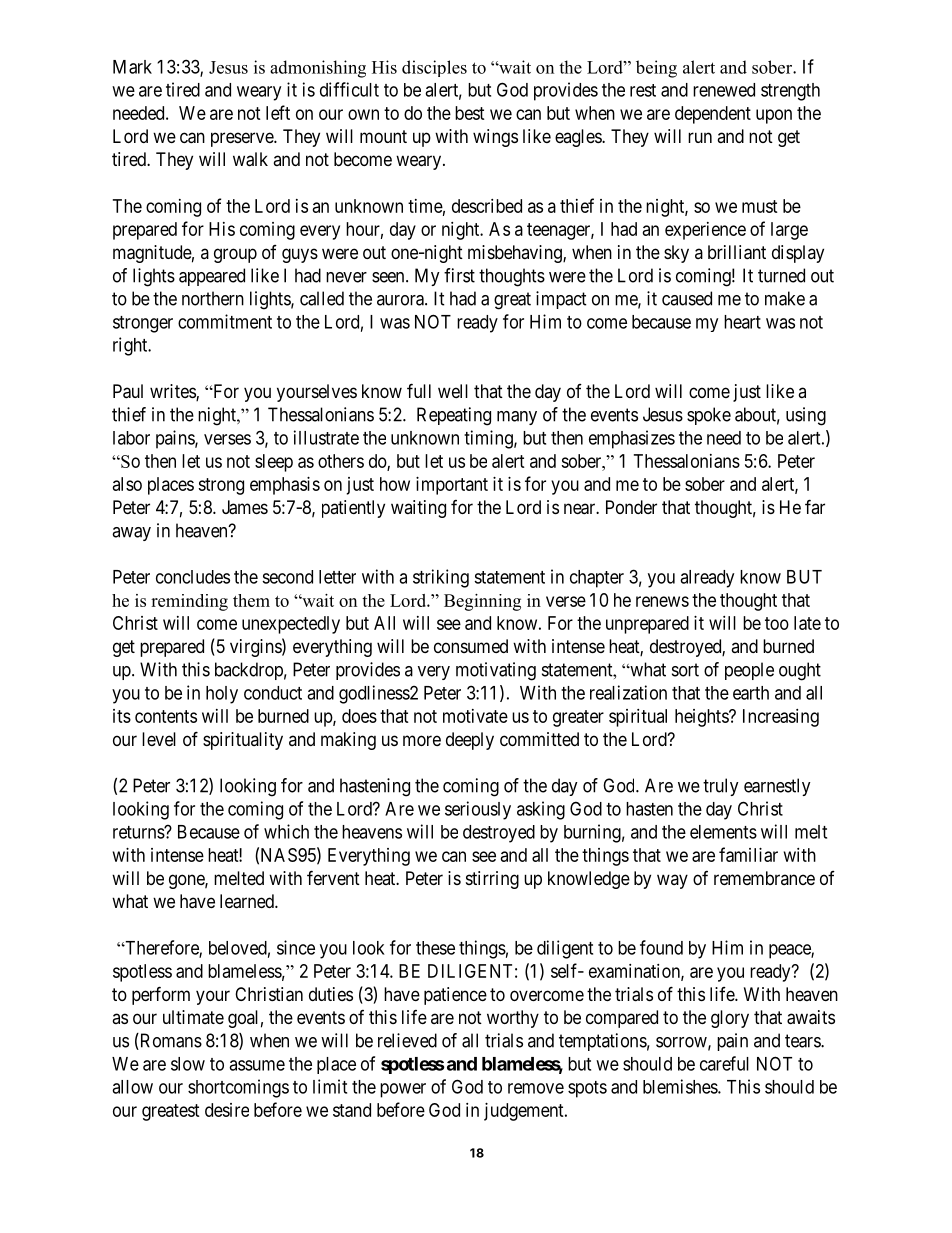 This document has width=952, height=1233. Describe the element at coordinates (243, 139) in the document. I see `preserve` at that location.
